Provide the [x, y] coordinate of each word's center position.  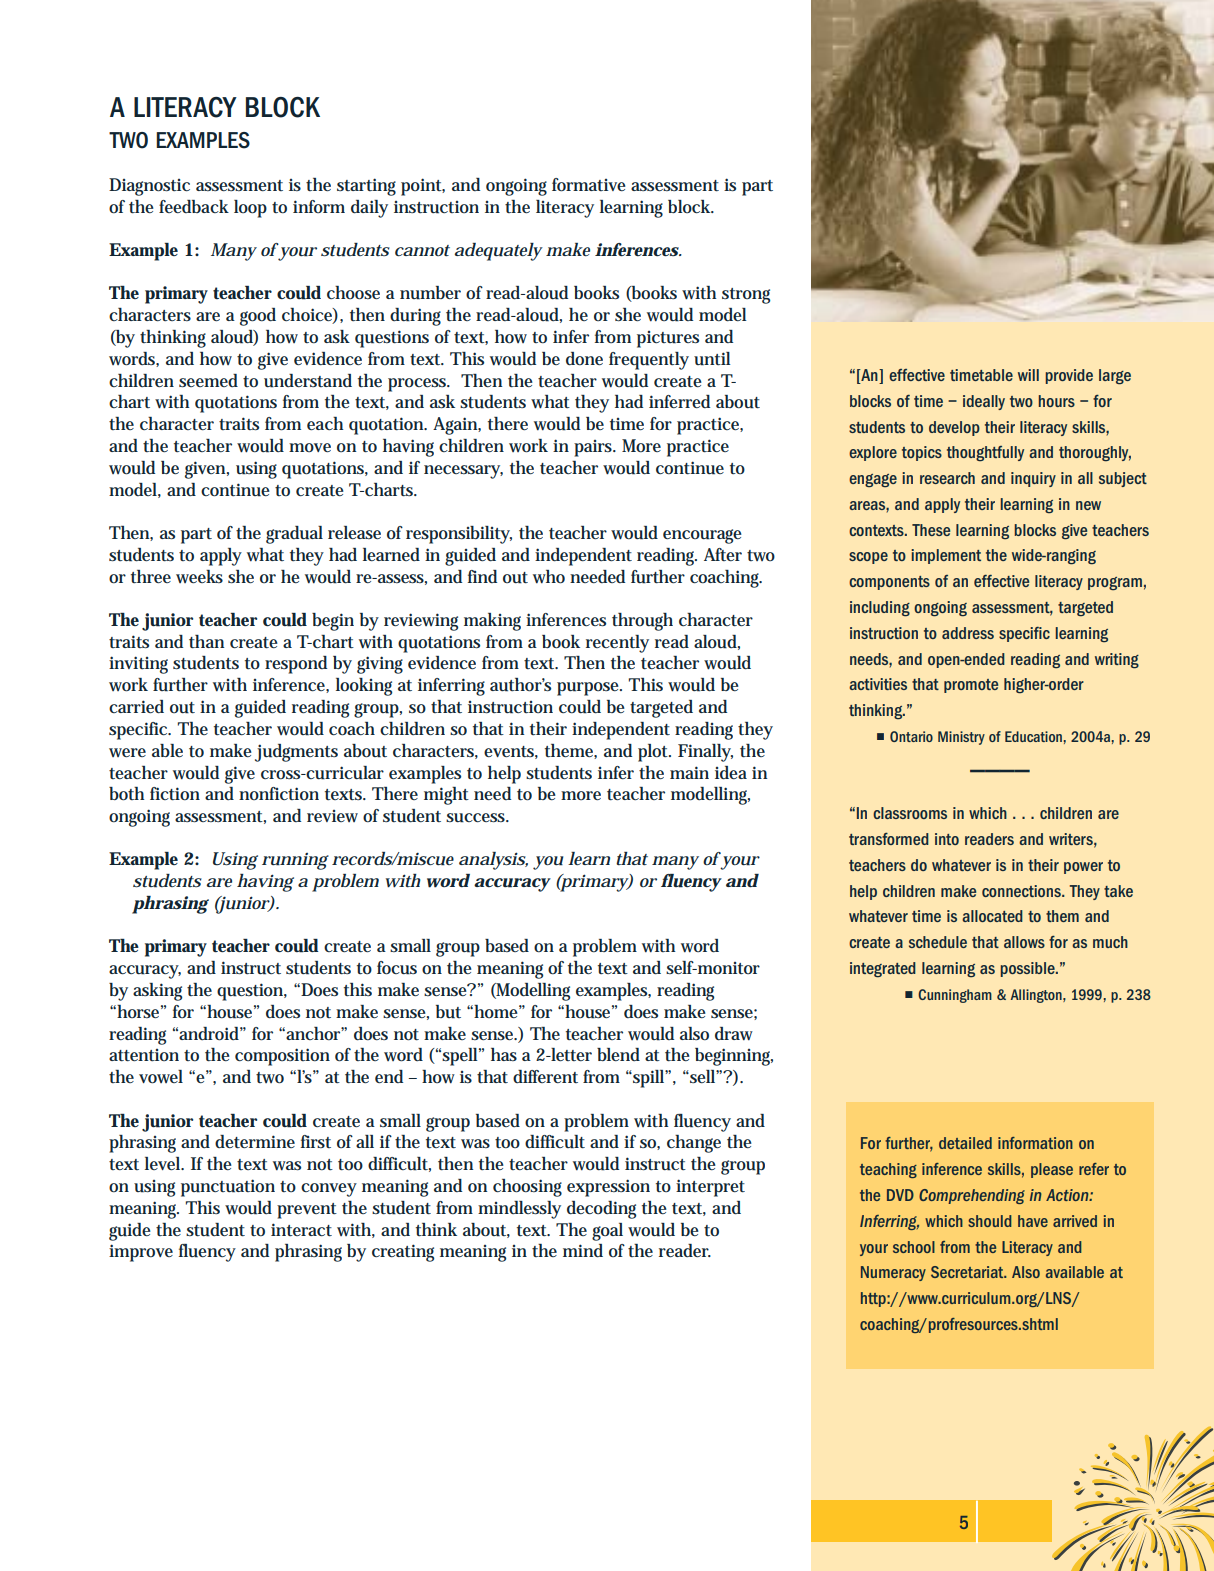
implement [946, 556]
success [477, 818]
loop [250, 209]
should [990, 1221]
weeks [199, 576]
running [295, 861]
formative [589, 185]
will [1028, 375]
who [549, 577]
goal [607, 1232]
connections [1022, 891]
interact [301, 1229]
